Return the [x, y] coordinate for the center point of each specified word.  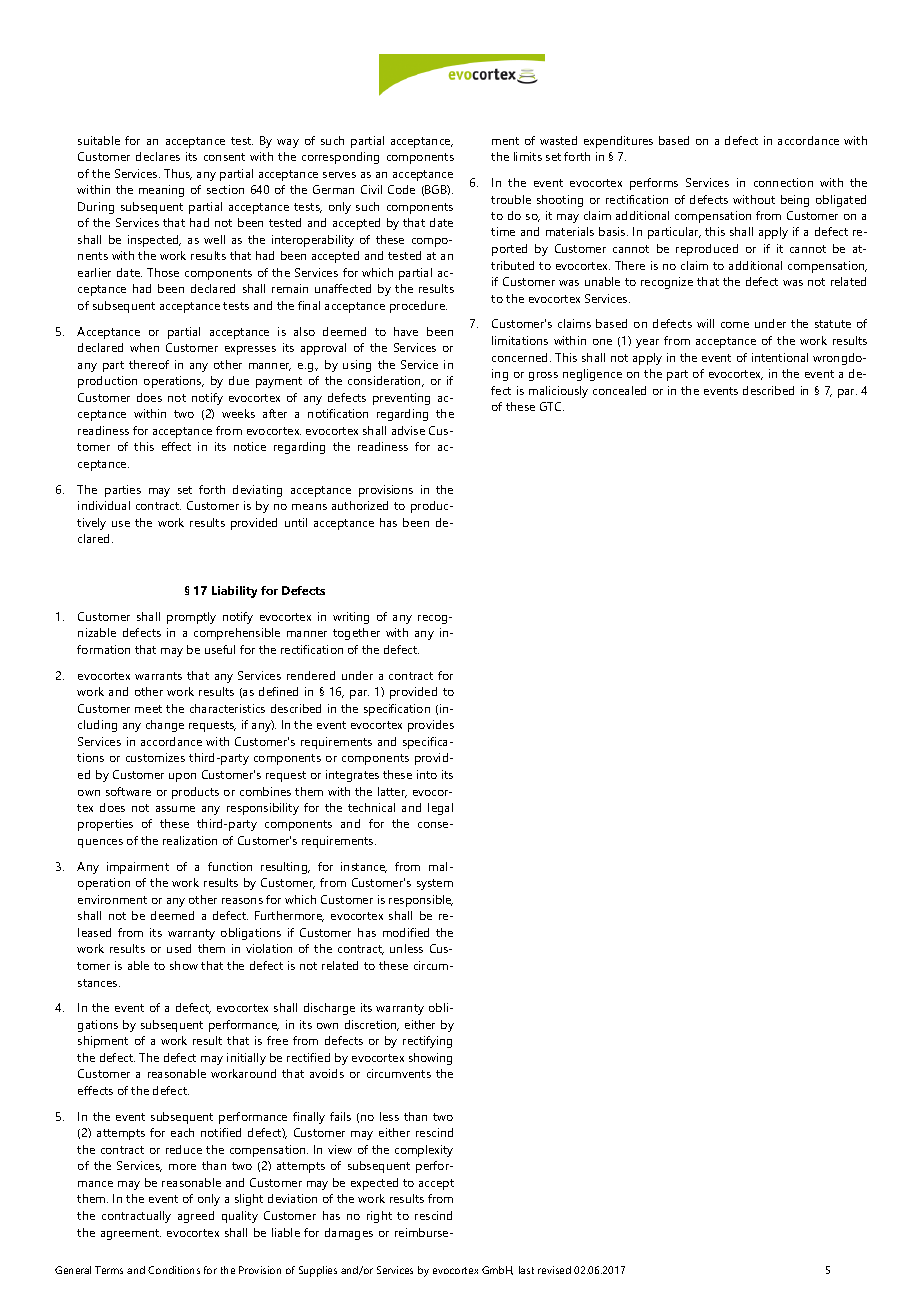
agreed [196, 1217]
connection [783, 182]
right [379, 1217]
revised [554, 1270]
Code [401, 189]
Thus [178, 174]
